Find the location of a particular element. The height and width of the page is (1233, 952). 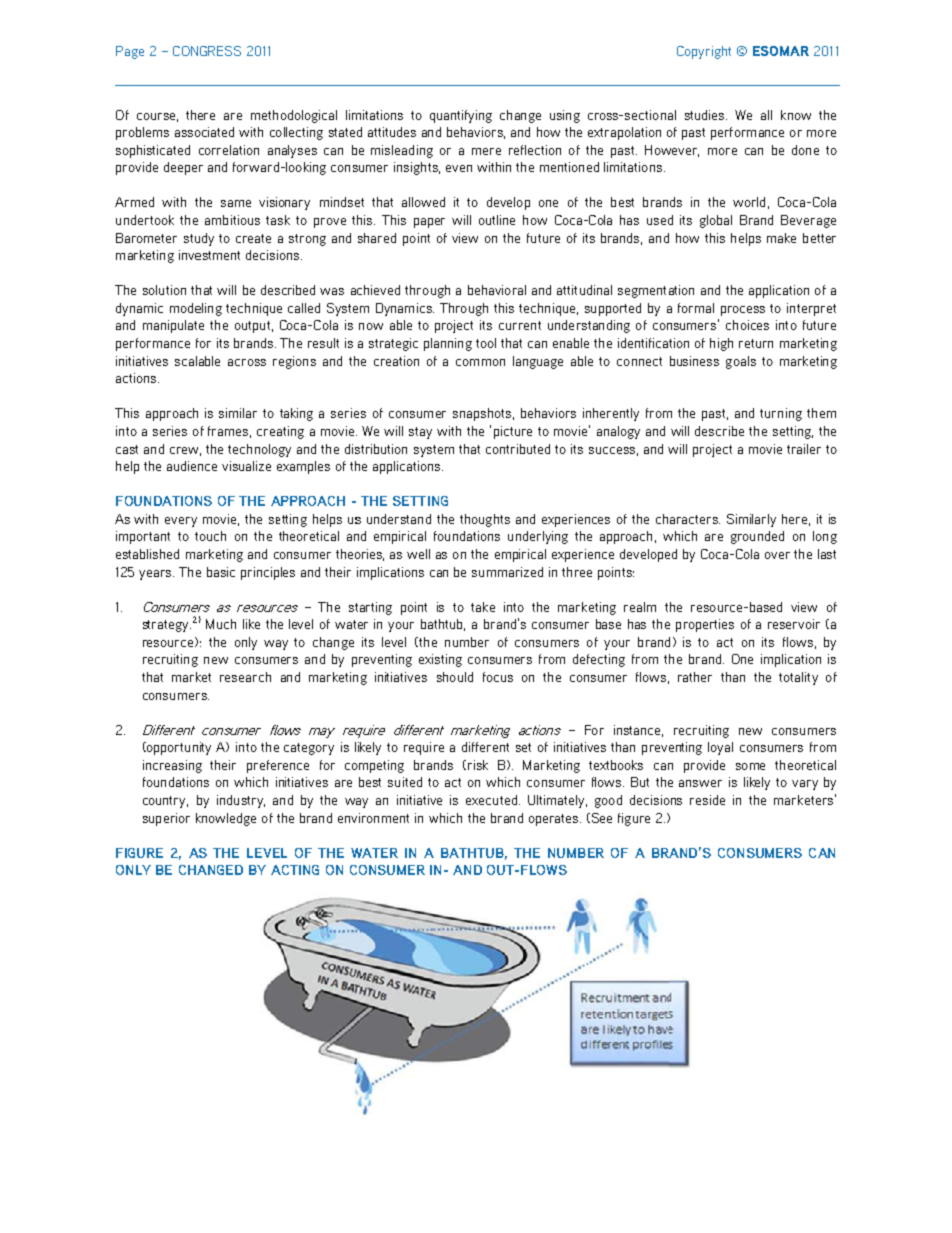

take is located at coordinates (483, 607).
